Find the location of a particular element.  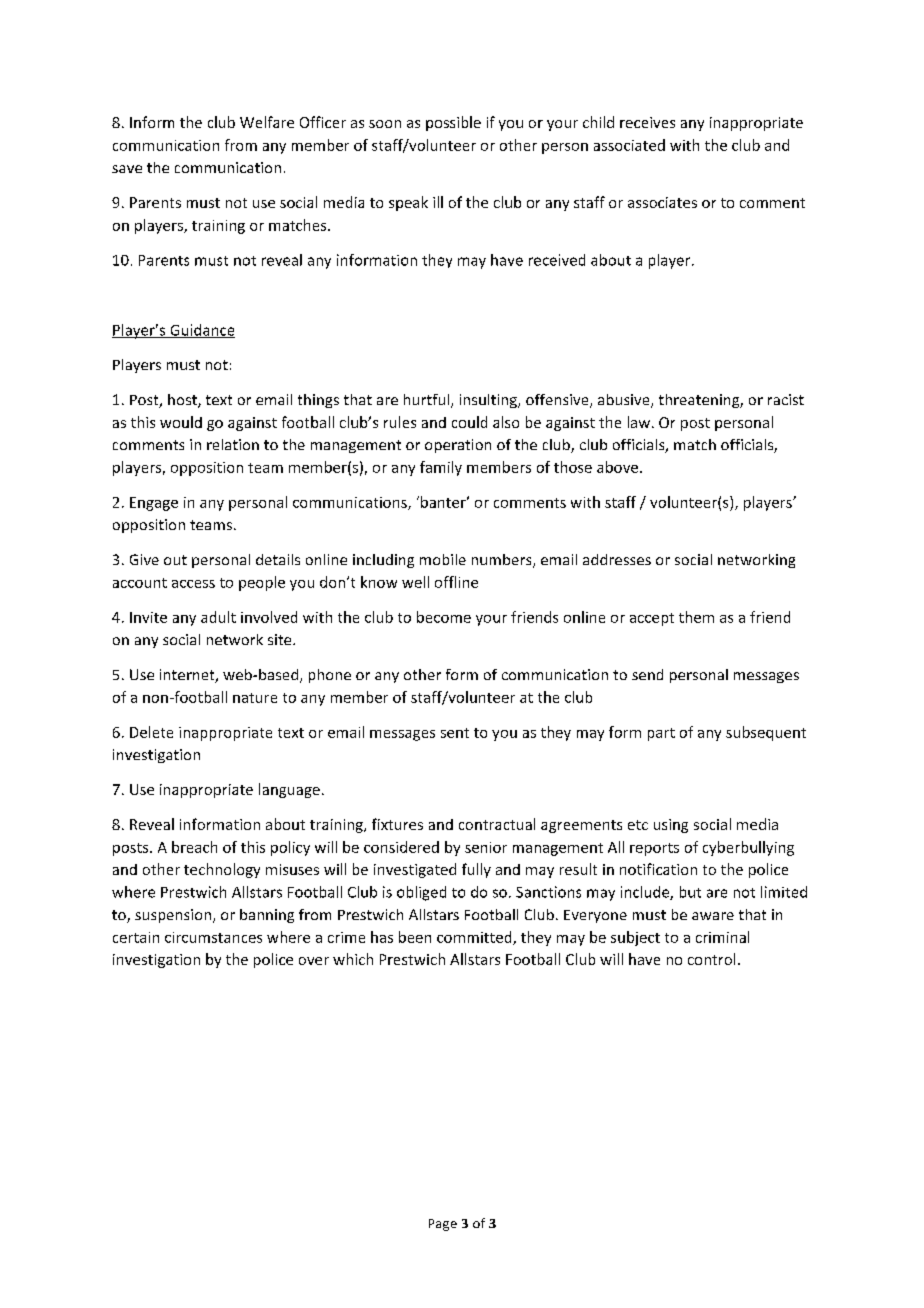

family is located at coordinates (441, 468).
